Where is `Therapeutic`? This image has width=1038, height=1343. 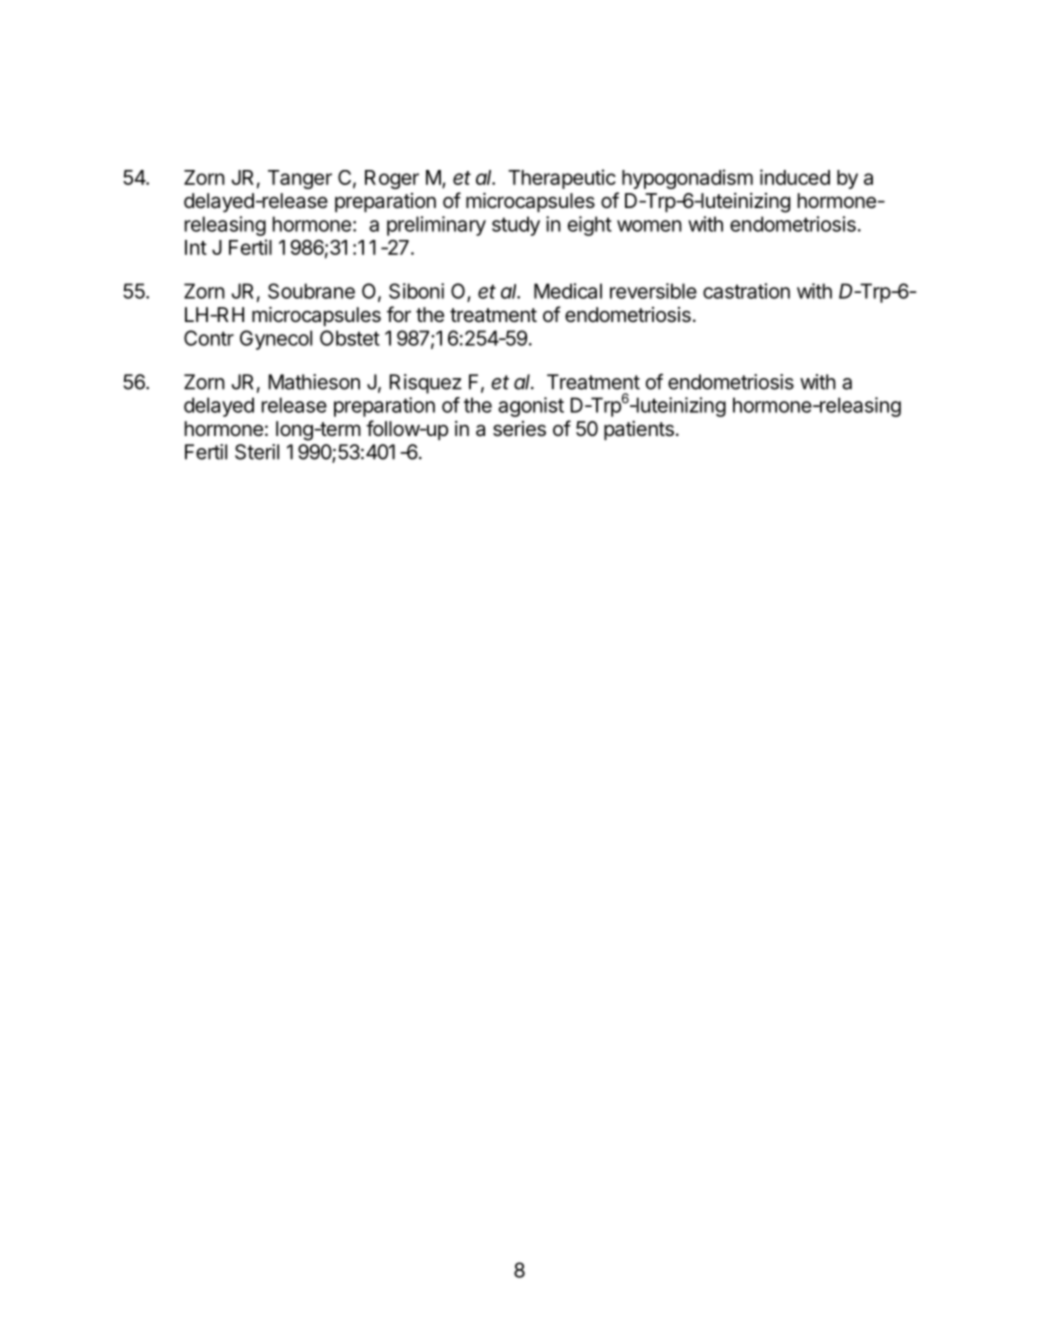
Therapeutic is located at coordinates (562, 179).
